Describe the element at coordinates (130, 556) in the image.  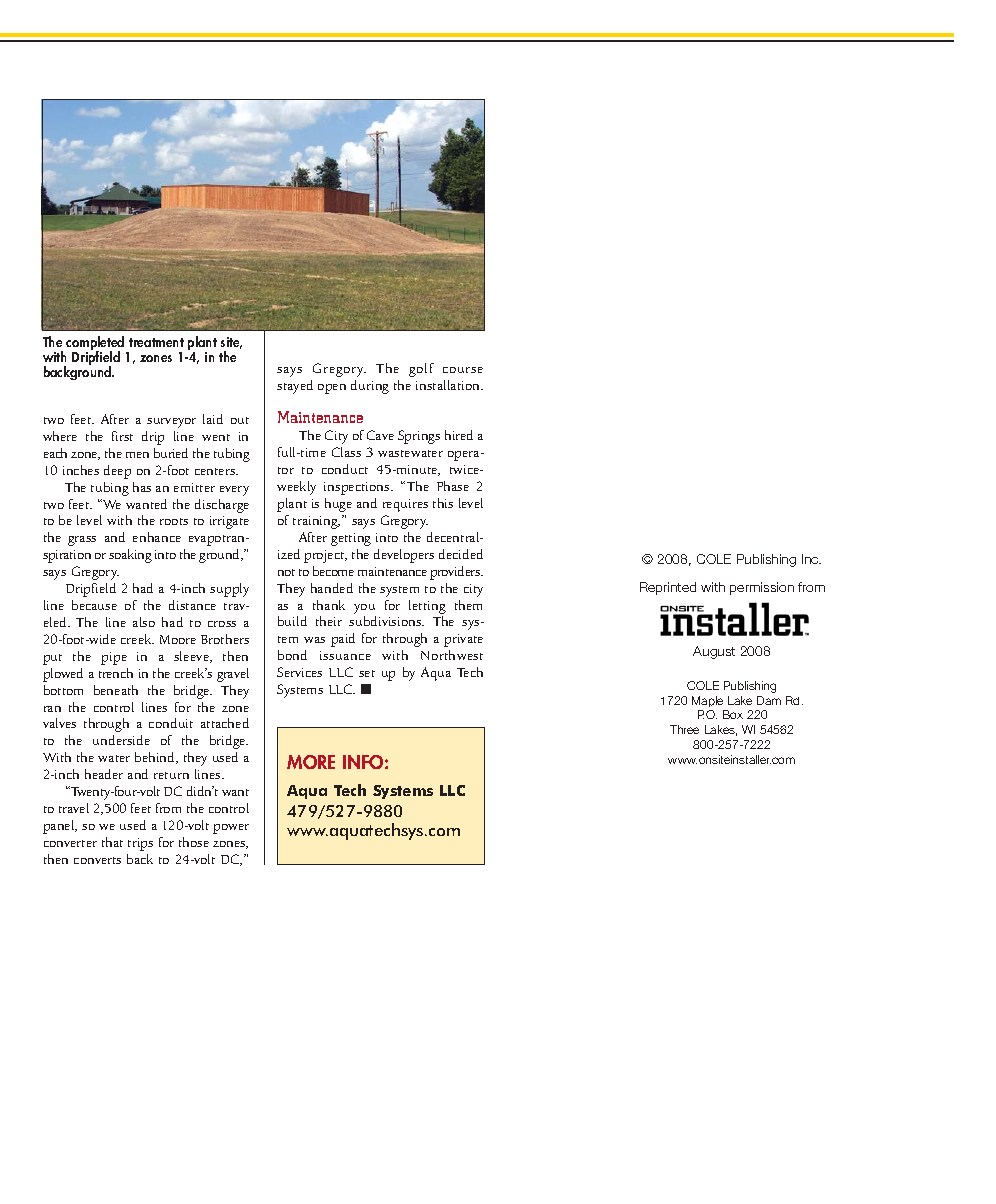
I see `soaking` at that location.
